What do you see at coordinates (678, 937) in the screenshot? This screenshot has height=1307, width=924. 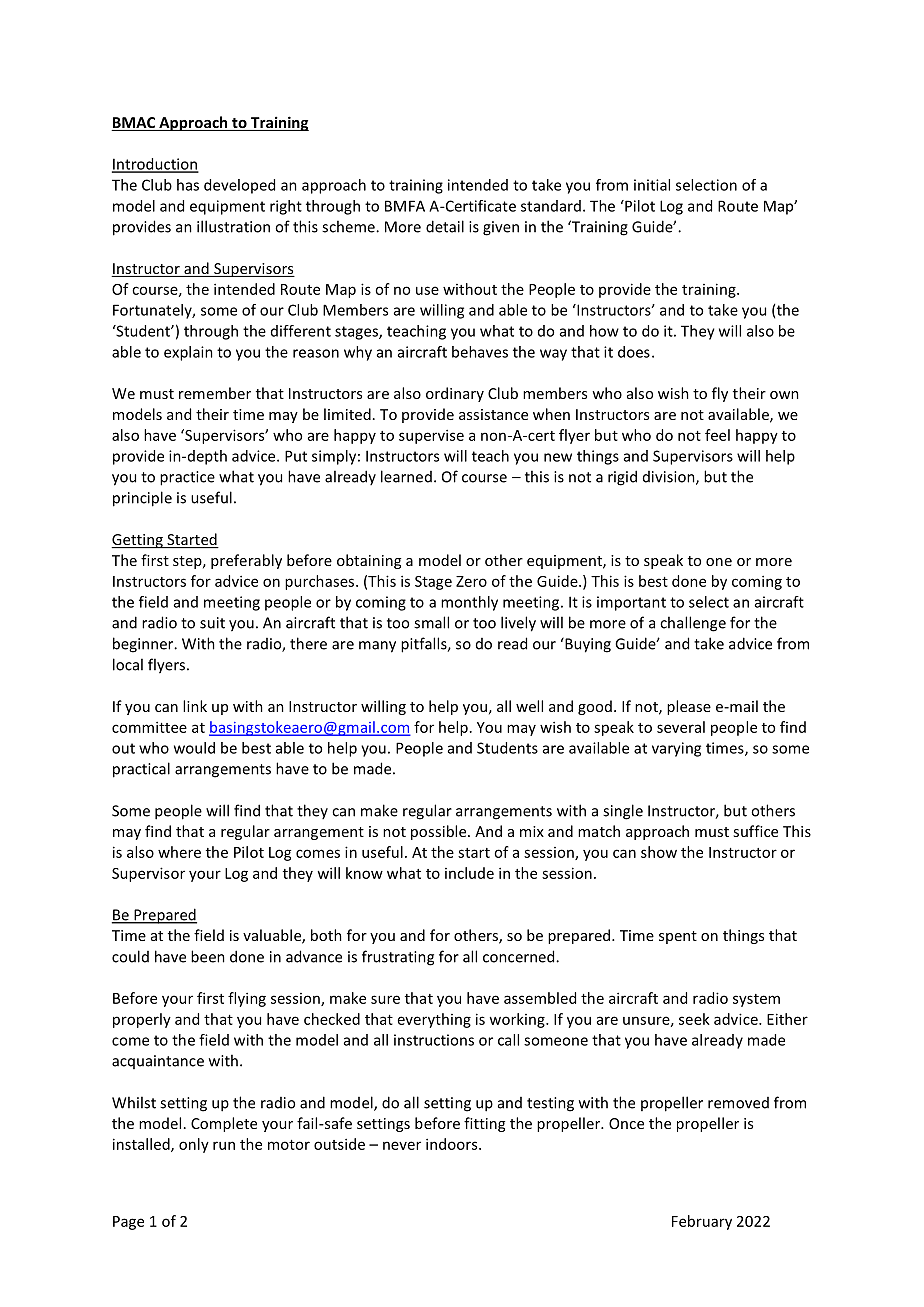 I see `spent` at bounding box center [678, 937].
